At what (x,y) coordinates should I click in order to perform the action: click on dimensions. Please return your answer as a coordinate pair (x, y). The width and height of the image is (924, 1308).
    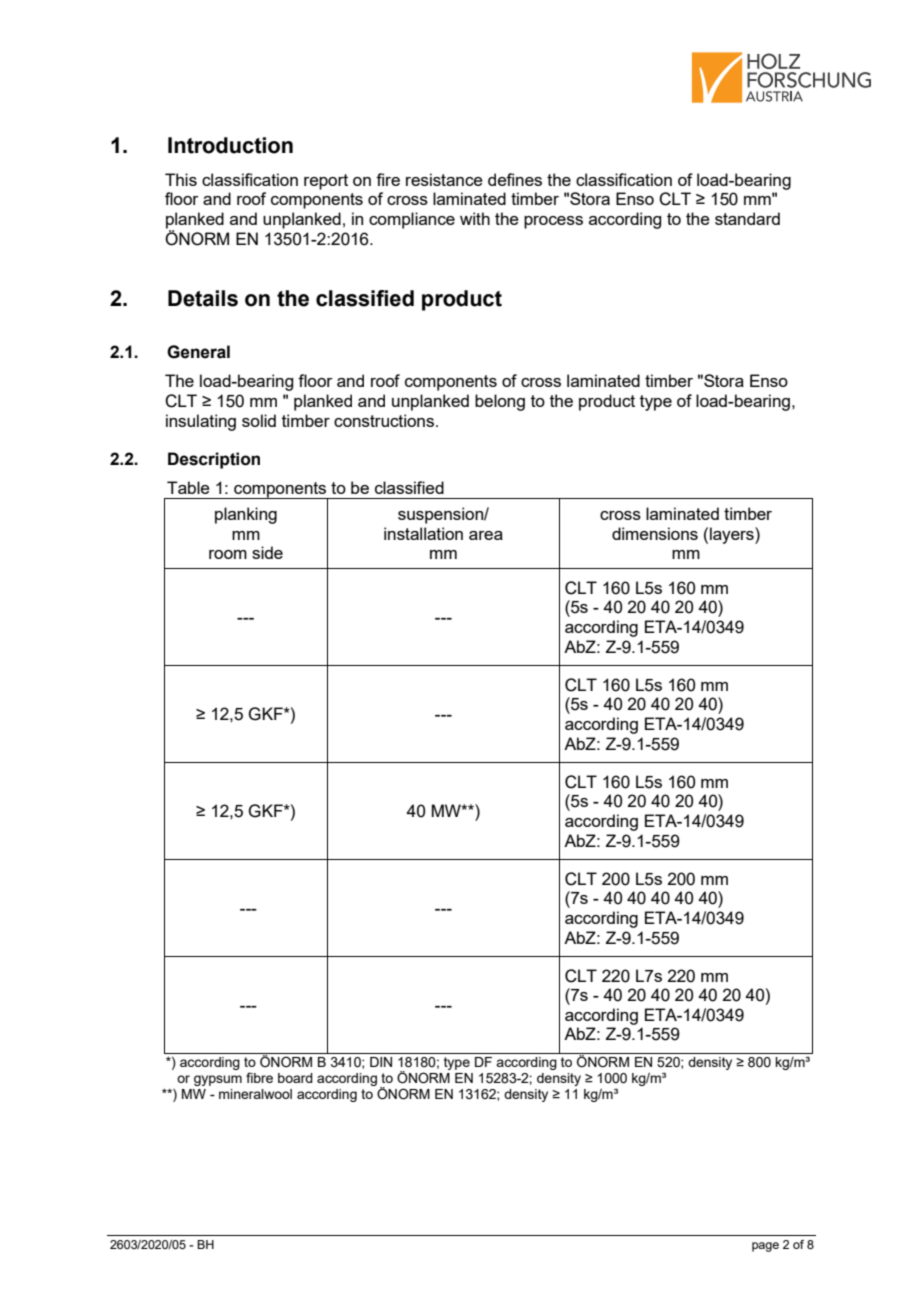
    Looking at the image, I should click on (655, 533).
